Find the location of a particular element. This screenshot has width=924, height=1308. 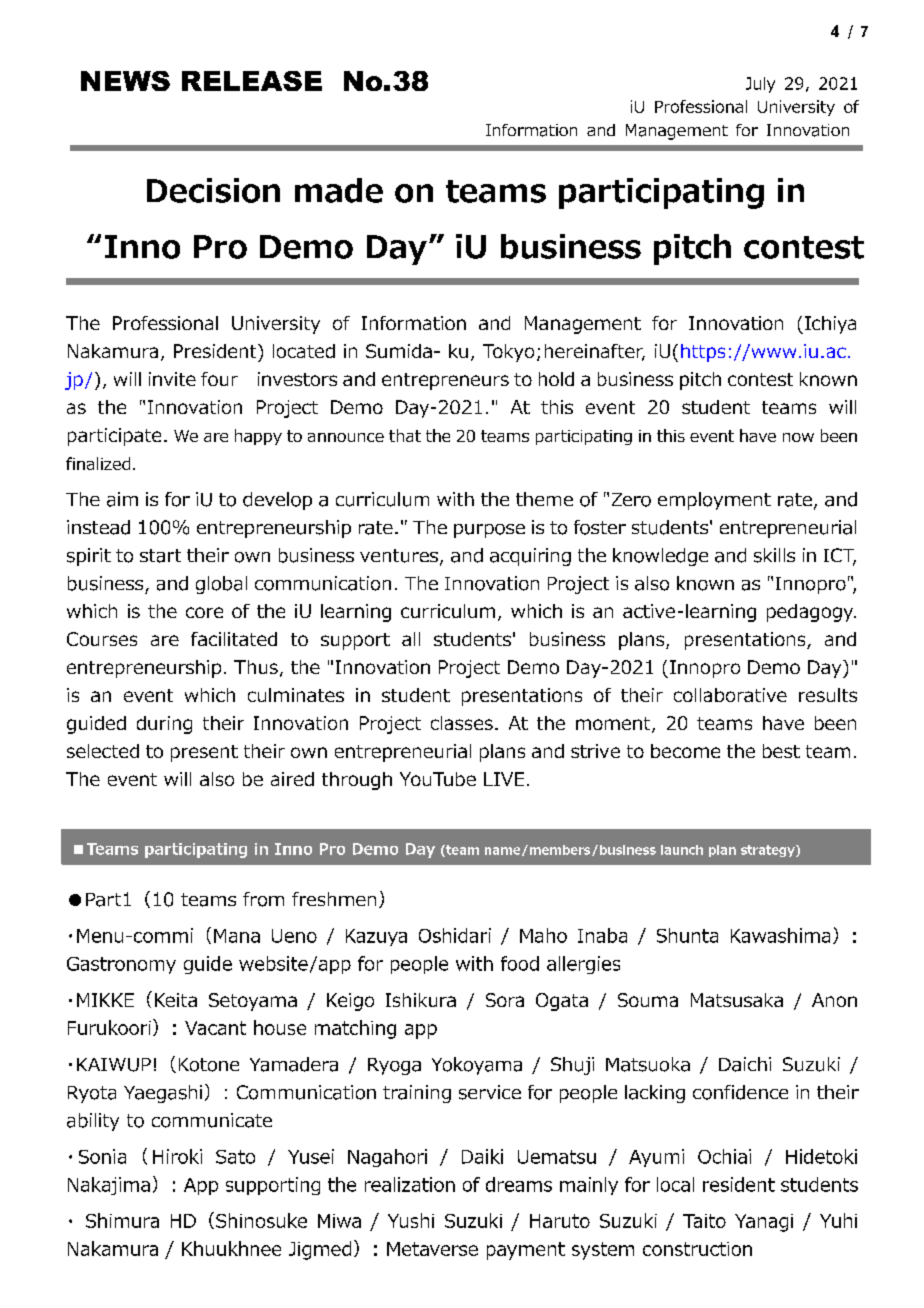

Shimura is located at coordinates (122, 1220).
